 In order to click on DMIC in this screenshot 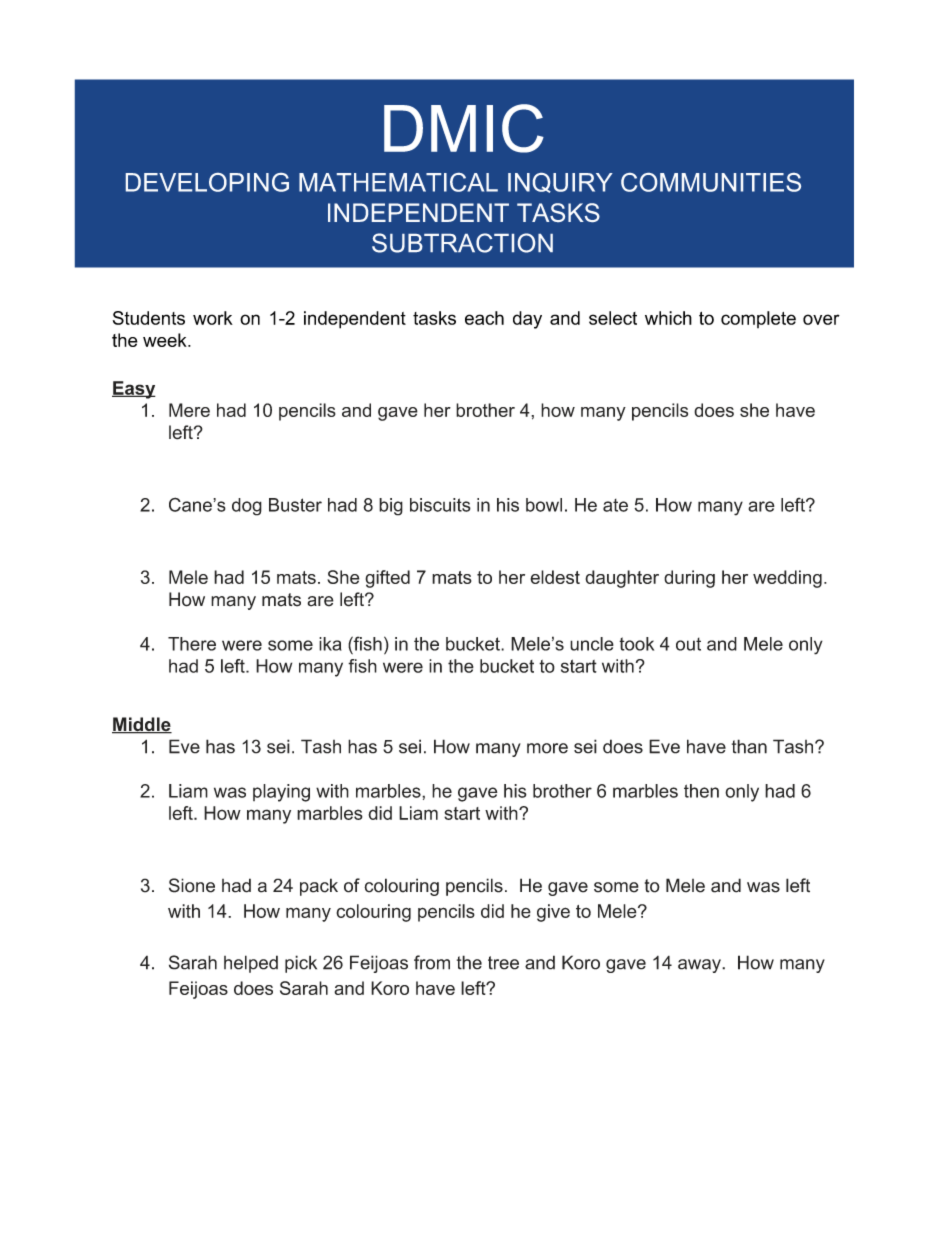, I will do `click(464, 128)`.
